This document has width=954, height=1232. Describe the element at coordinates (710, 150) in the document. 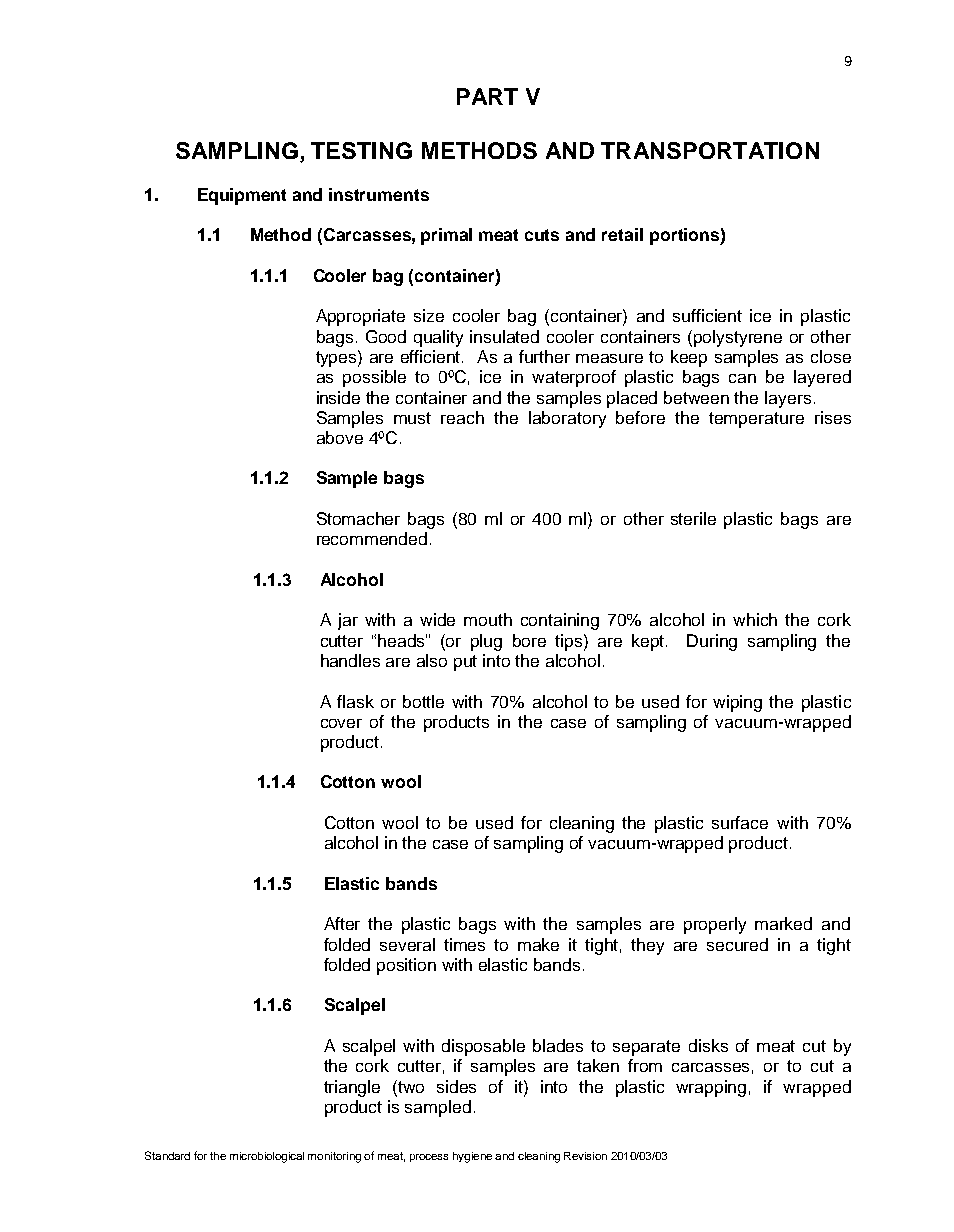

I see `TRANSPORTATION` at that location.
